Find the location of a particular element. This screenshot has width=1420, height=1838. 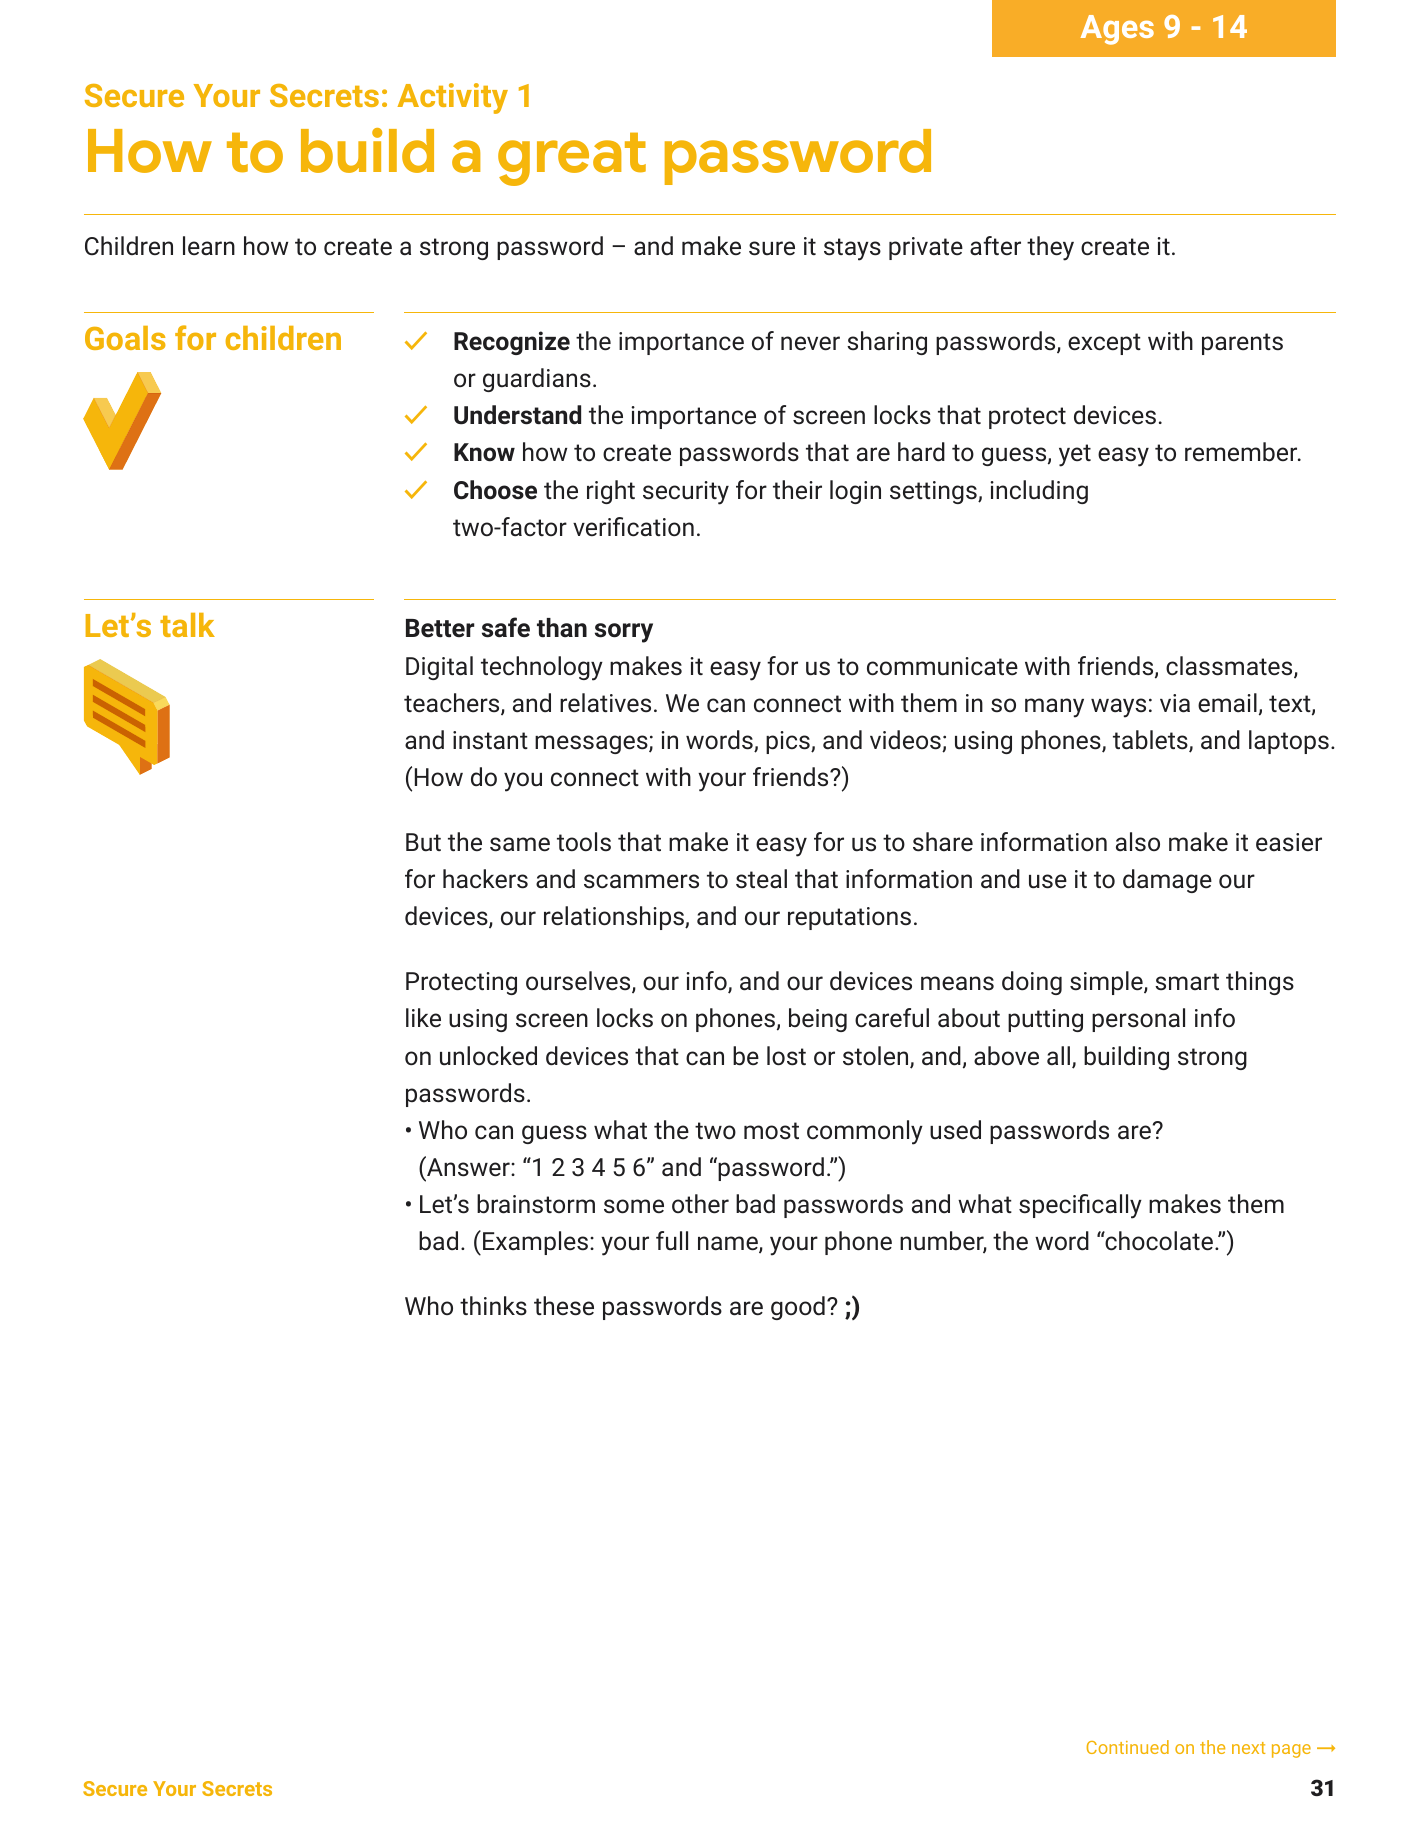

damage is located at coordinates (1167, 881).
